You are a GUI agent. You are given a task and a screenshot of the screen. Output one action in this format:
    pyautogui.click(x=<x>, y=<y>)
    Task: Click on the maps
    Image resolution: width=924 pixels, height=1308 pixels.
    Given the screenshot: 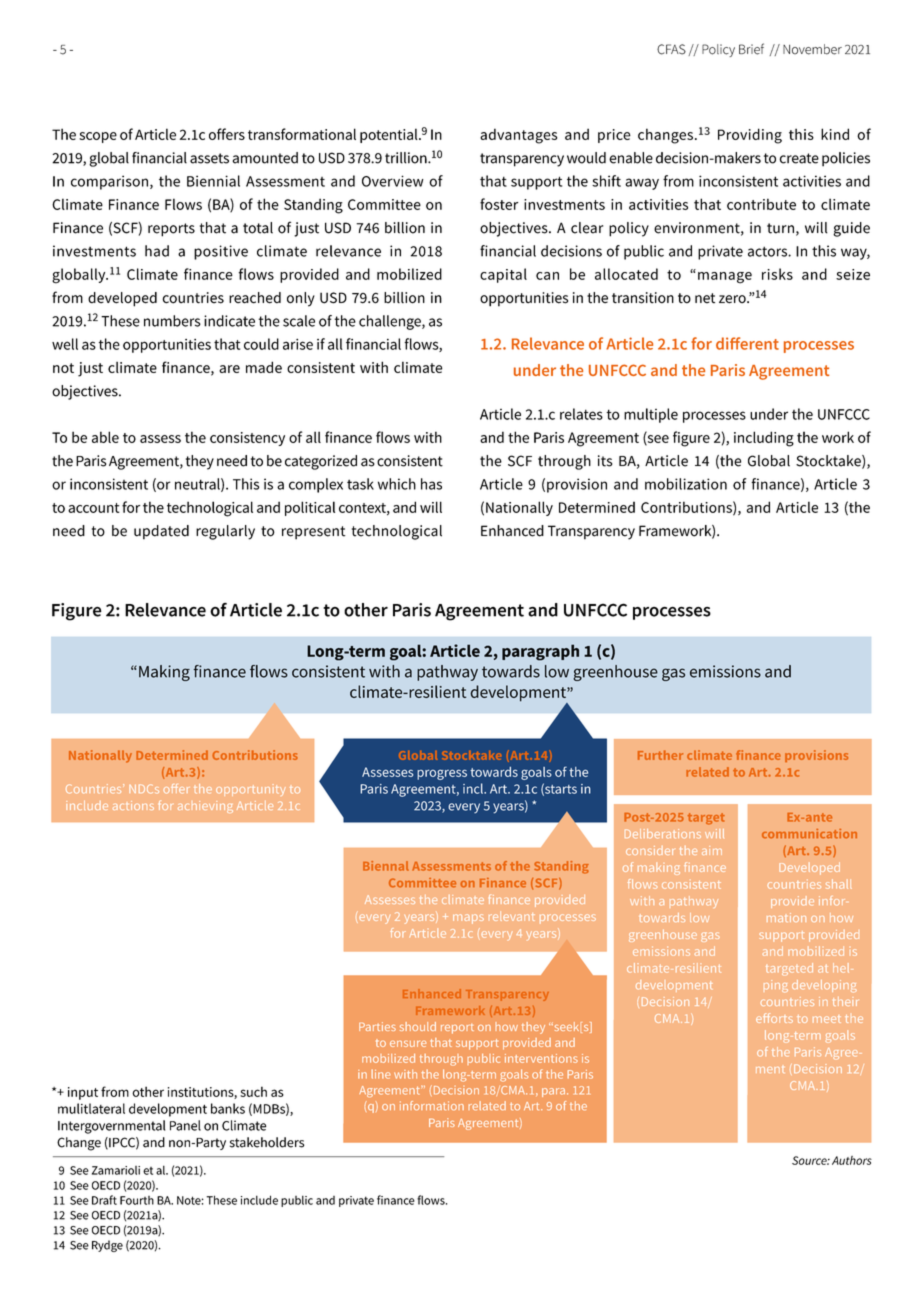 What is the action you would take?
    pyautogui.click(x=468, y=919)
